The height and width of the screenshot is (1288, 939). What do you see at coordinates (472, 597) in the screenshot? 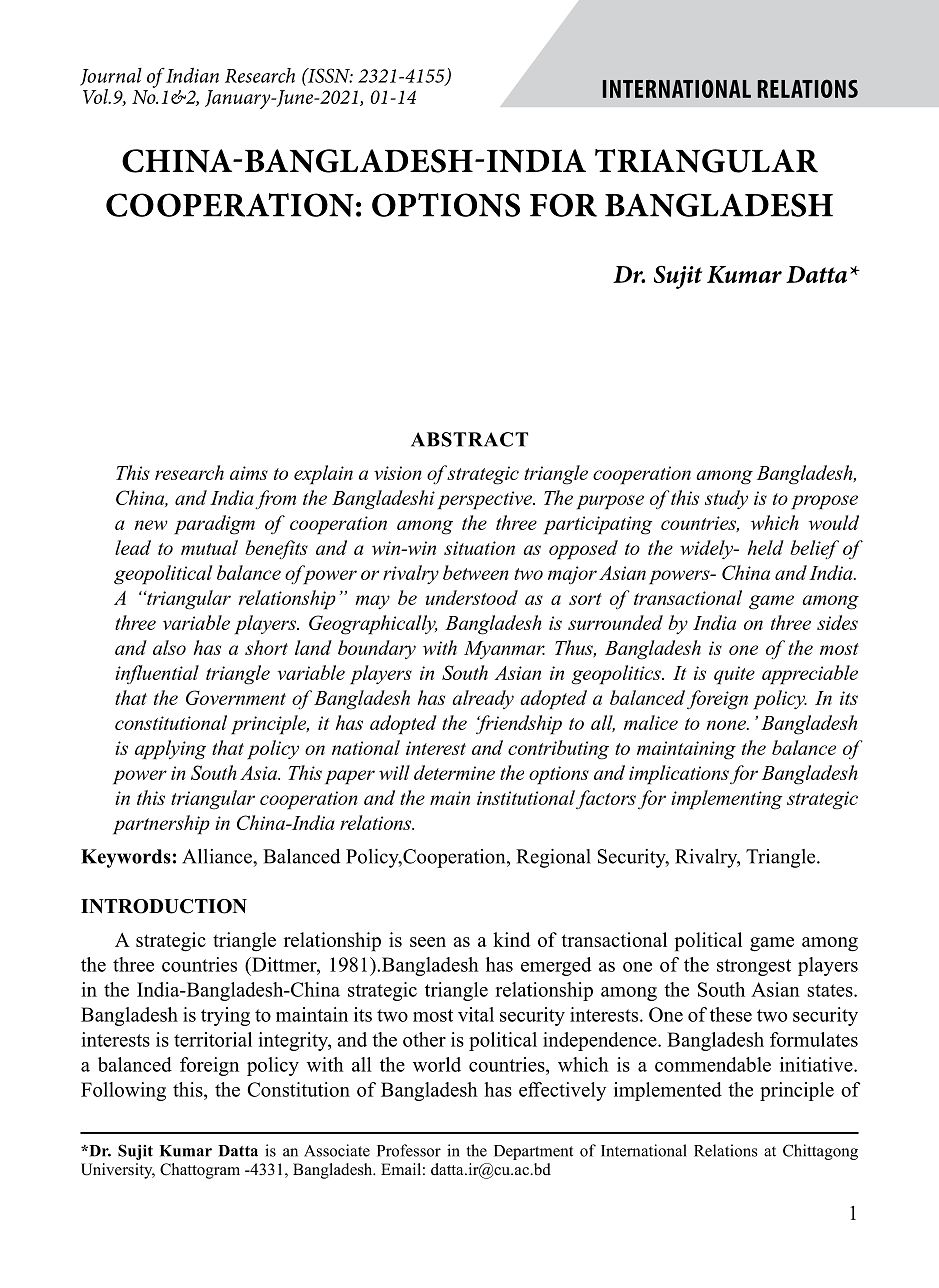
I see `understood` at bounding box center [472, 597].
